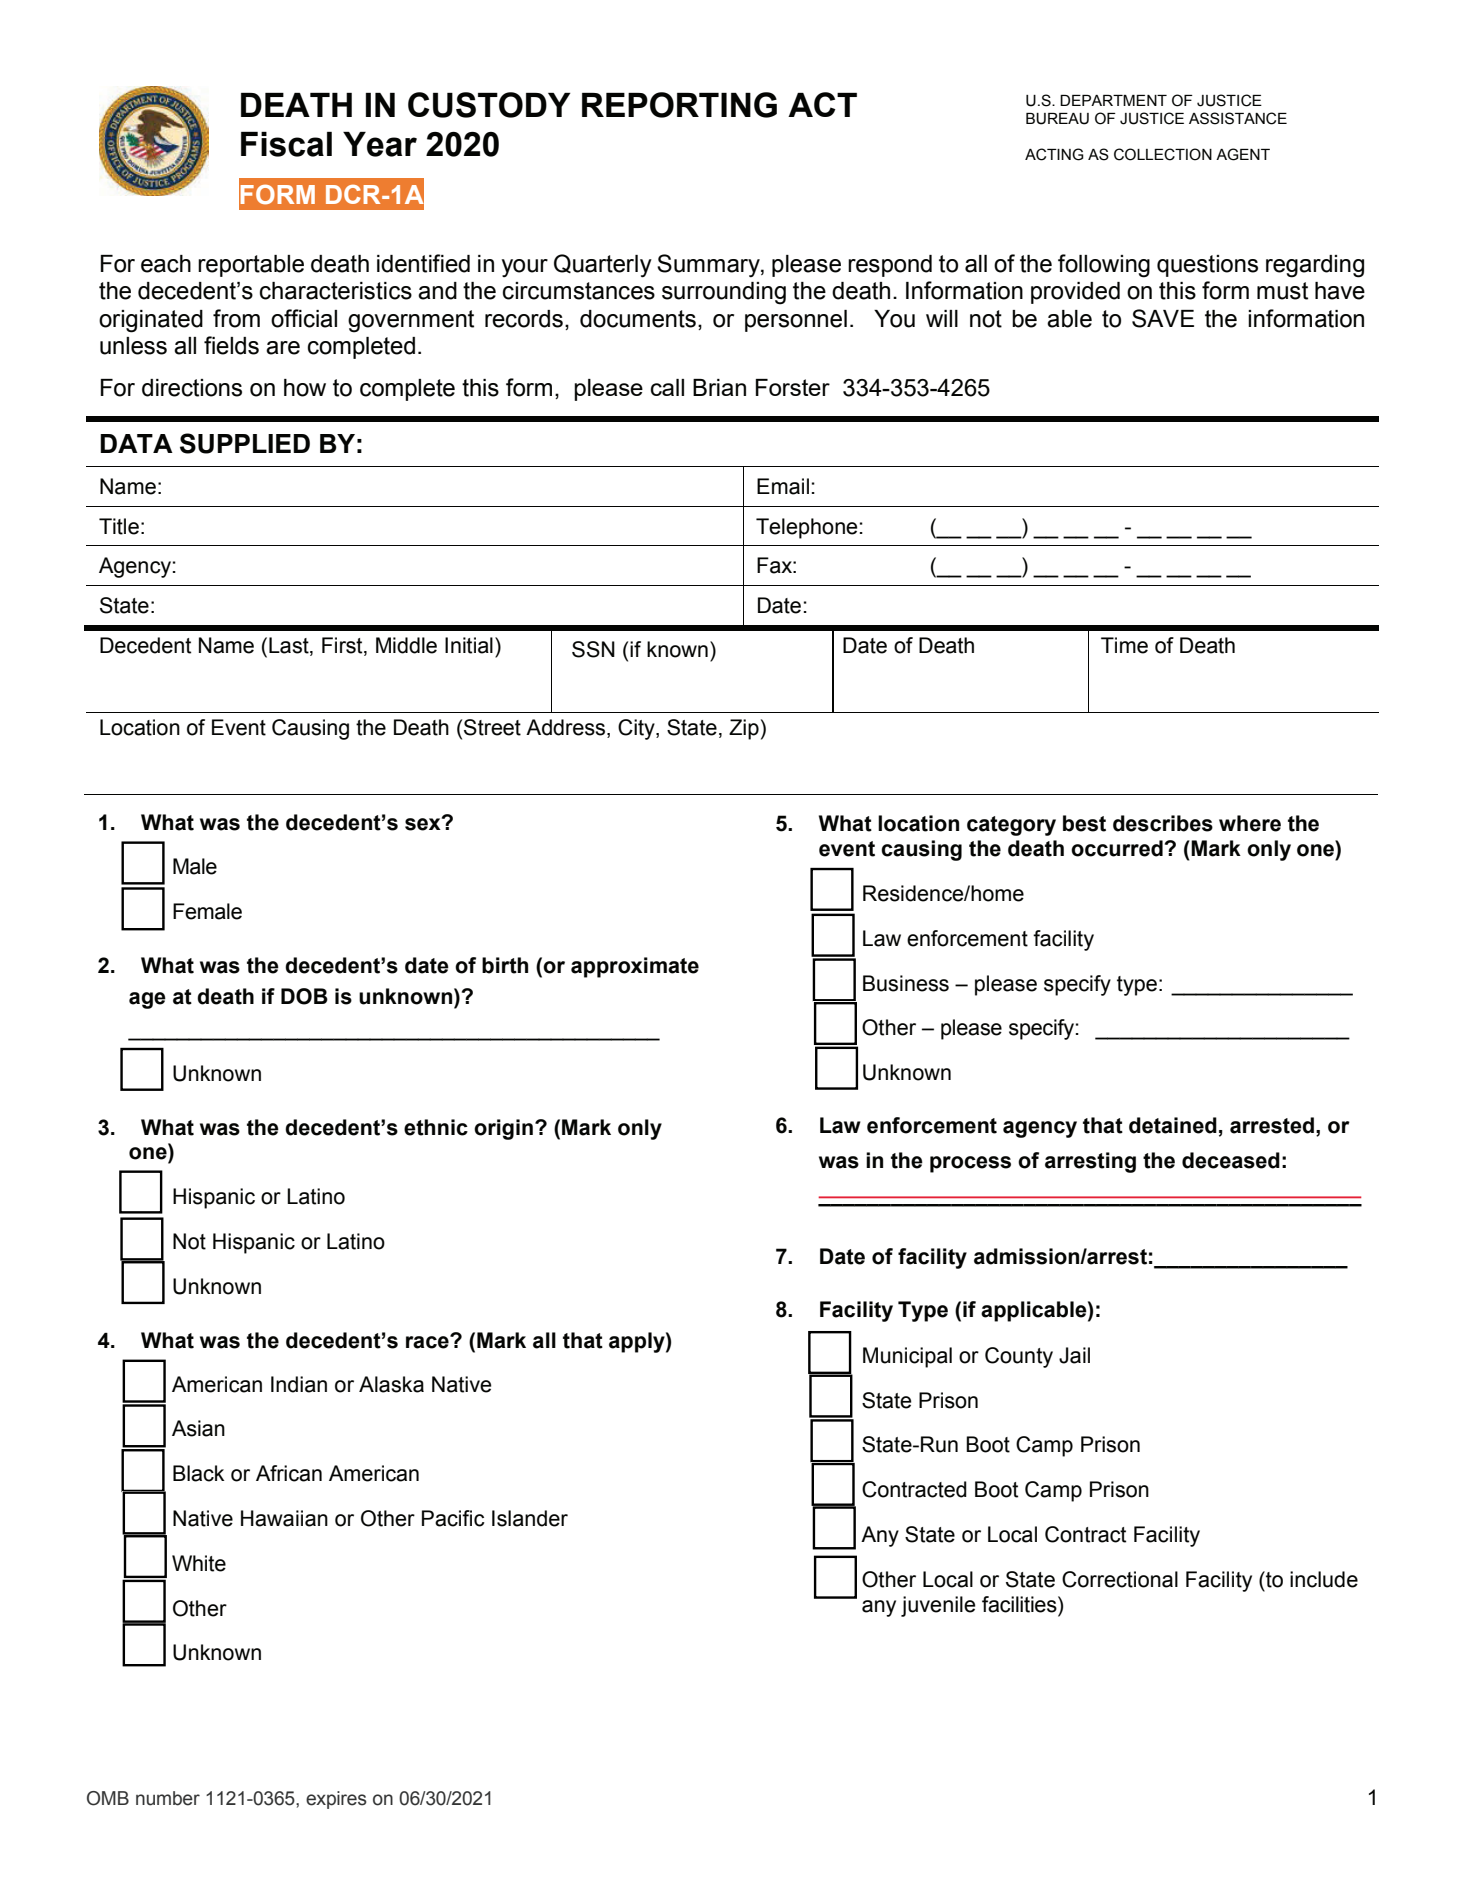  Describe the element at coordinates (286, 144) in the page. I see `Fiscal` at that location.
